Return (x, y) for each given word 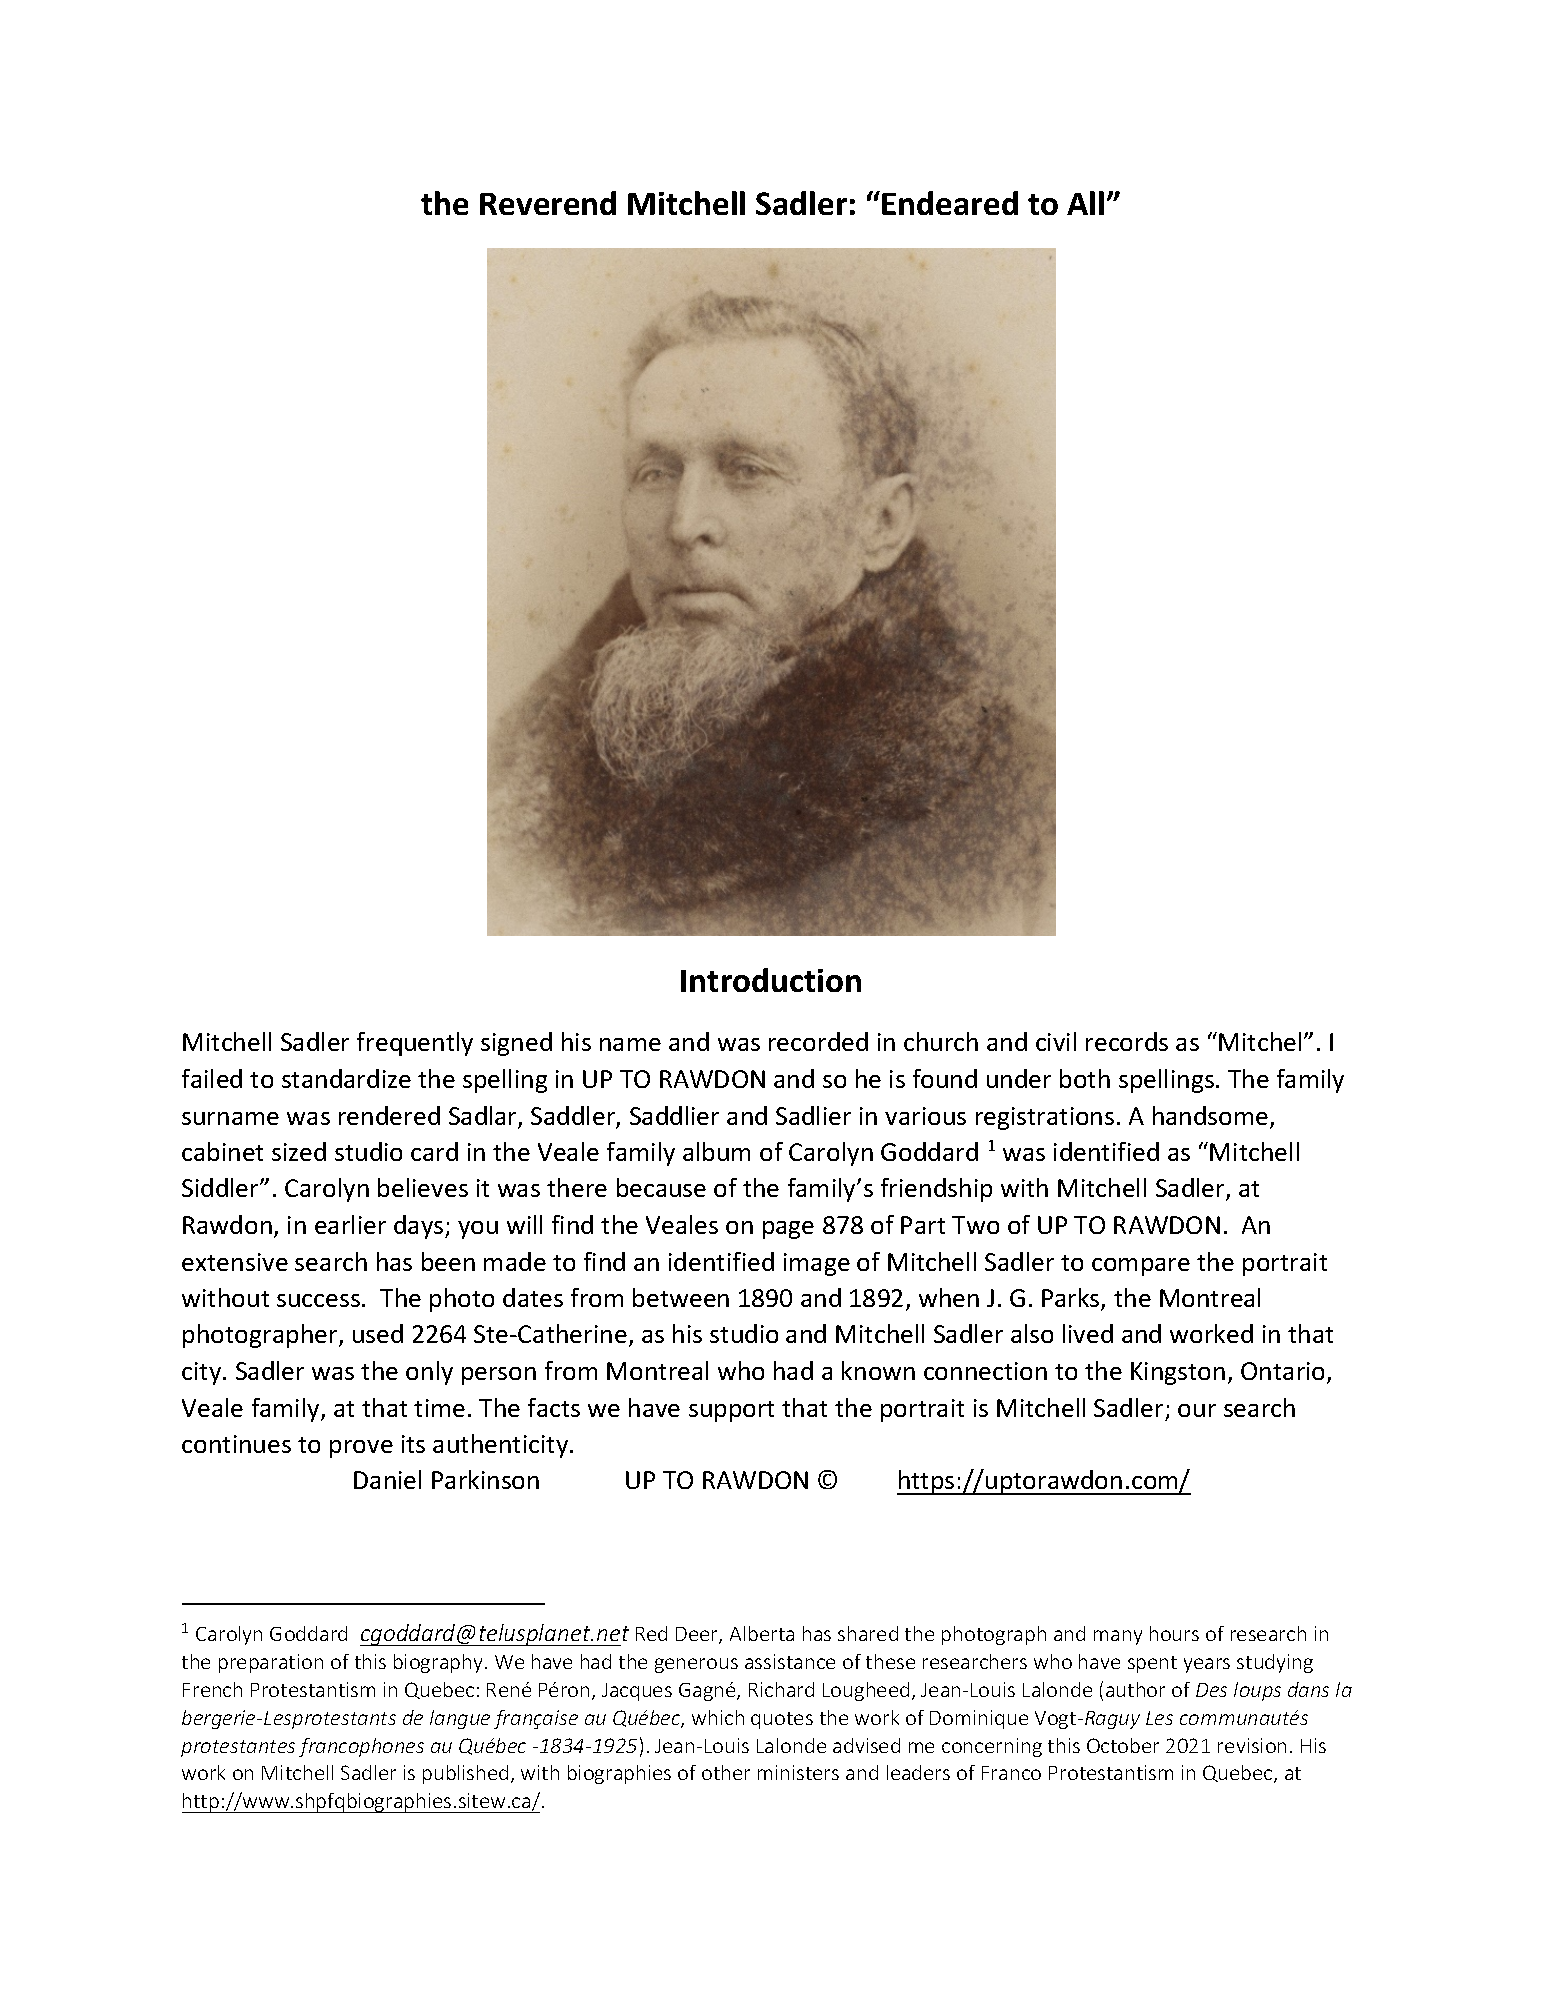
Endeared (950, 203)
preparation (271, 1663)
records (1127, 1041)
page (788, 1230)
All (1085, 203)
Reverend (548, 203)
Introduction (771, 980)
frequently (415, 1044)
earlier (350, 1224)
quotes (782, 1720)
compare (1141, 1267)
